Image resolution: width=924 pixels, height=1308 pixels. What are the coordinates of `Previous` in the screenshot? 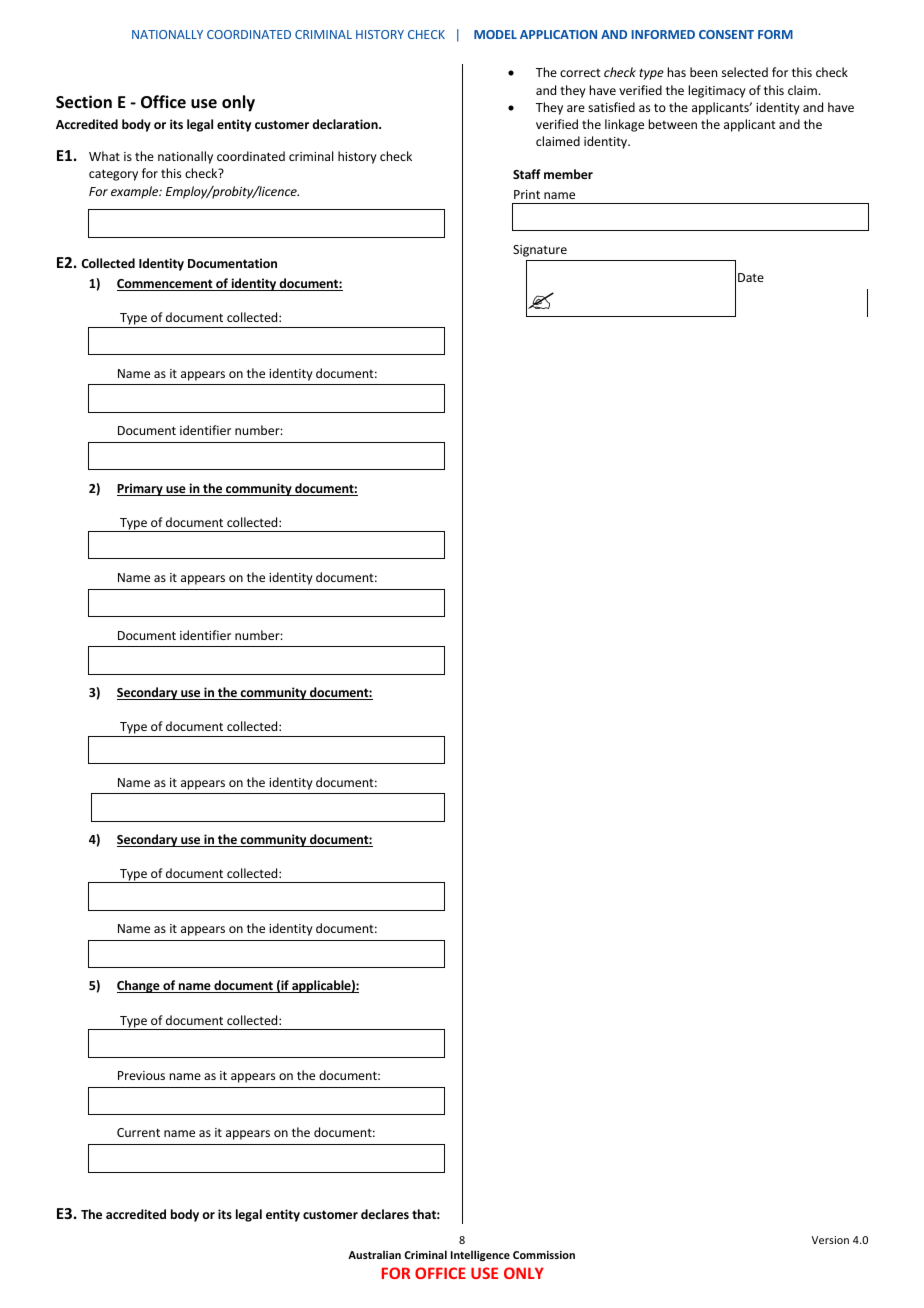 It's located at (141, 1075).
